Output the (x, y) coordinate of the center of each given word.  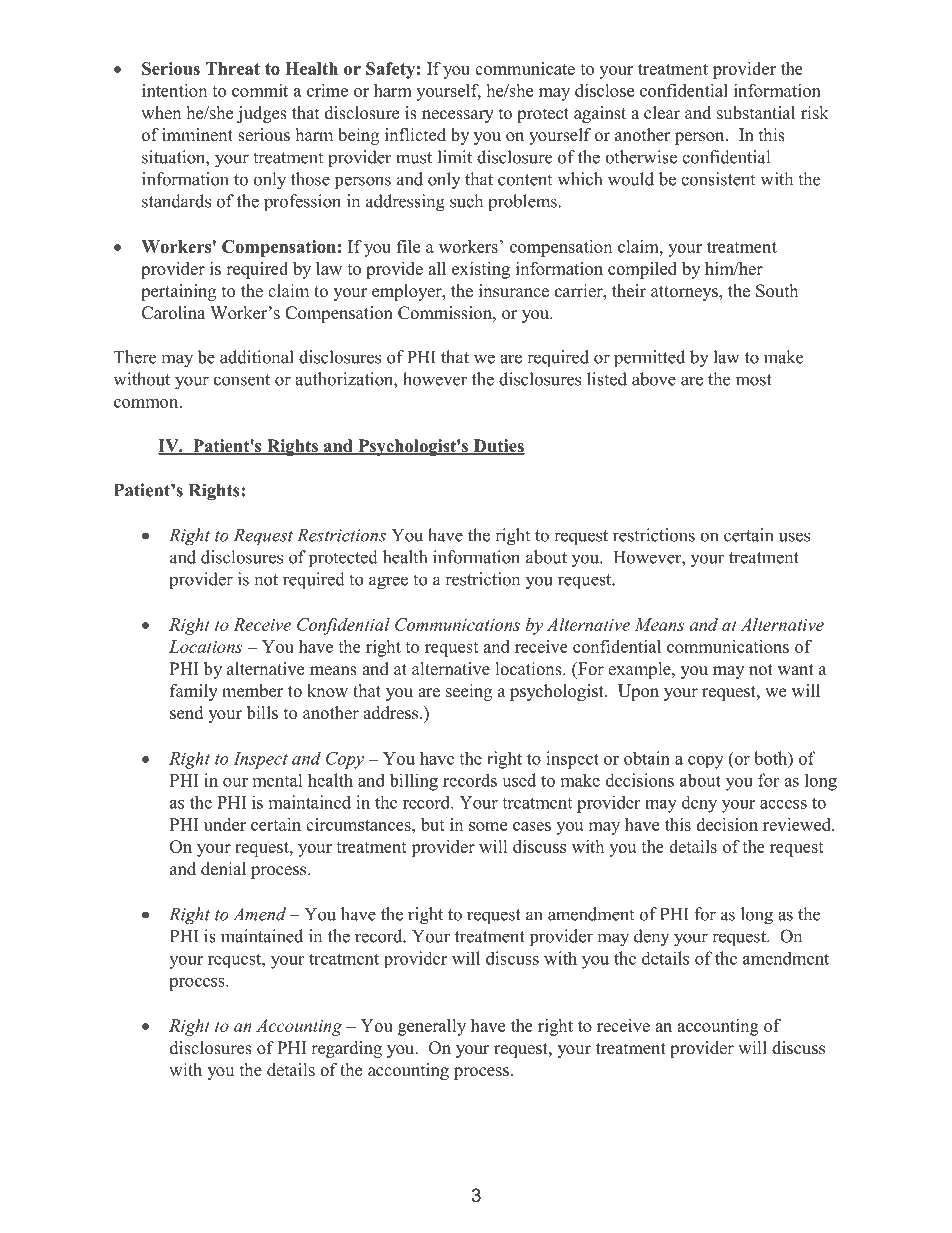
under (225, 824)
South (777, 291)
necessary (458, 116)
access (783, 804)
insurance (514, 291)
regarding (346, 1049)
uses (794, 537)
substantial (756, 113)
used (519, 780)
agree (388, 583)
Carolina (173, 313)
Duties (498, 447)
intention (174, 90)
